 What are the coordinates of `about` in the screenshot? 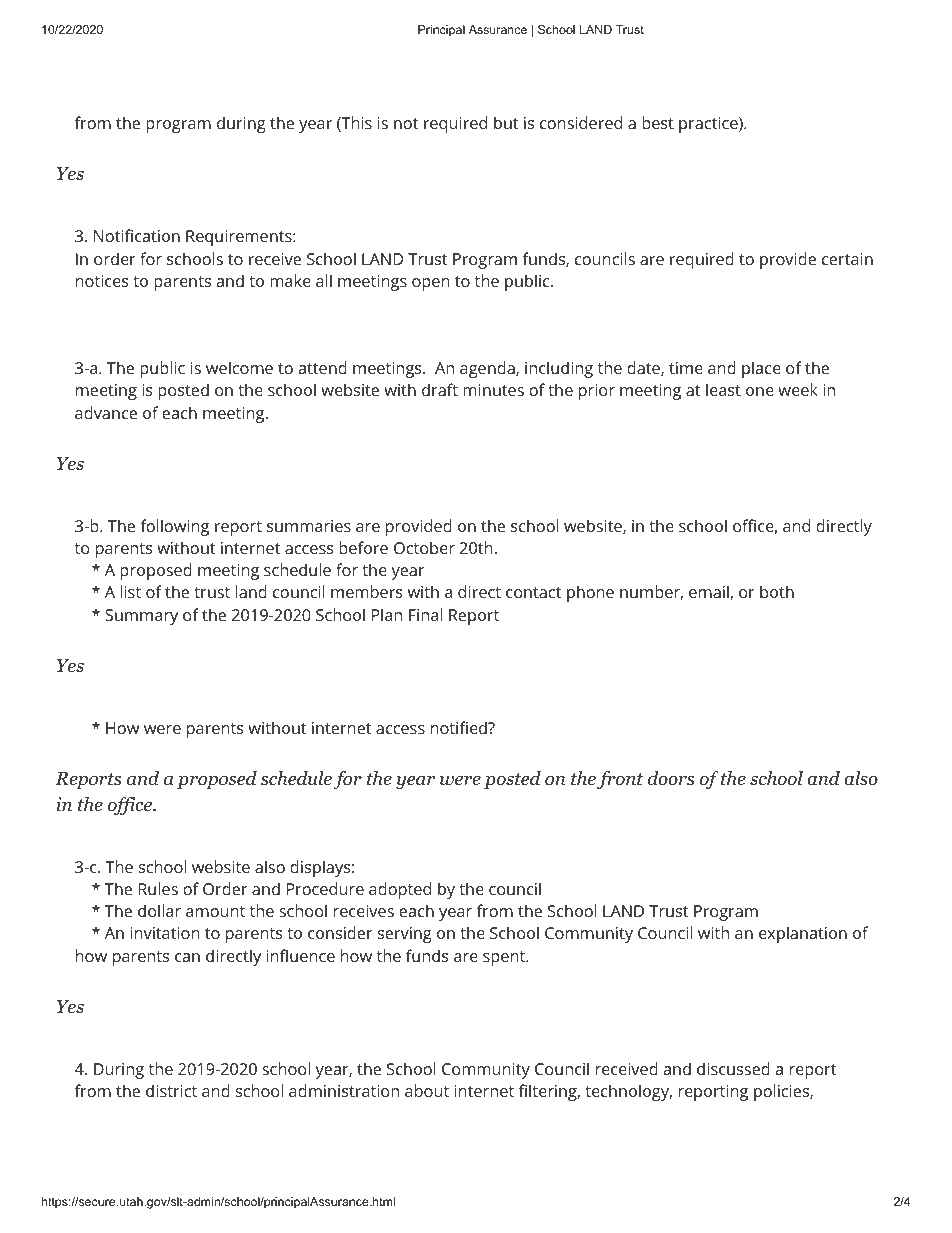 It's located at (427, 1090).
